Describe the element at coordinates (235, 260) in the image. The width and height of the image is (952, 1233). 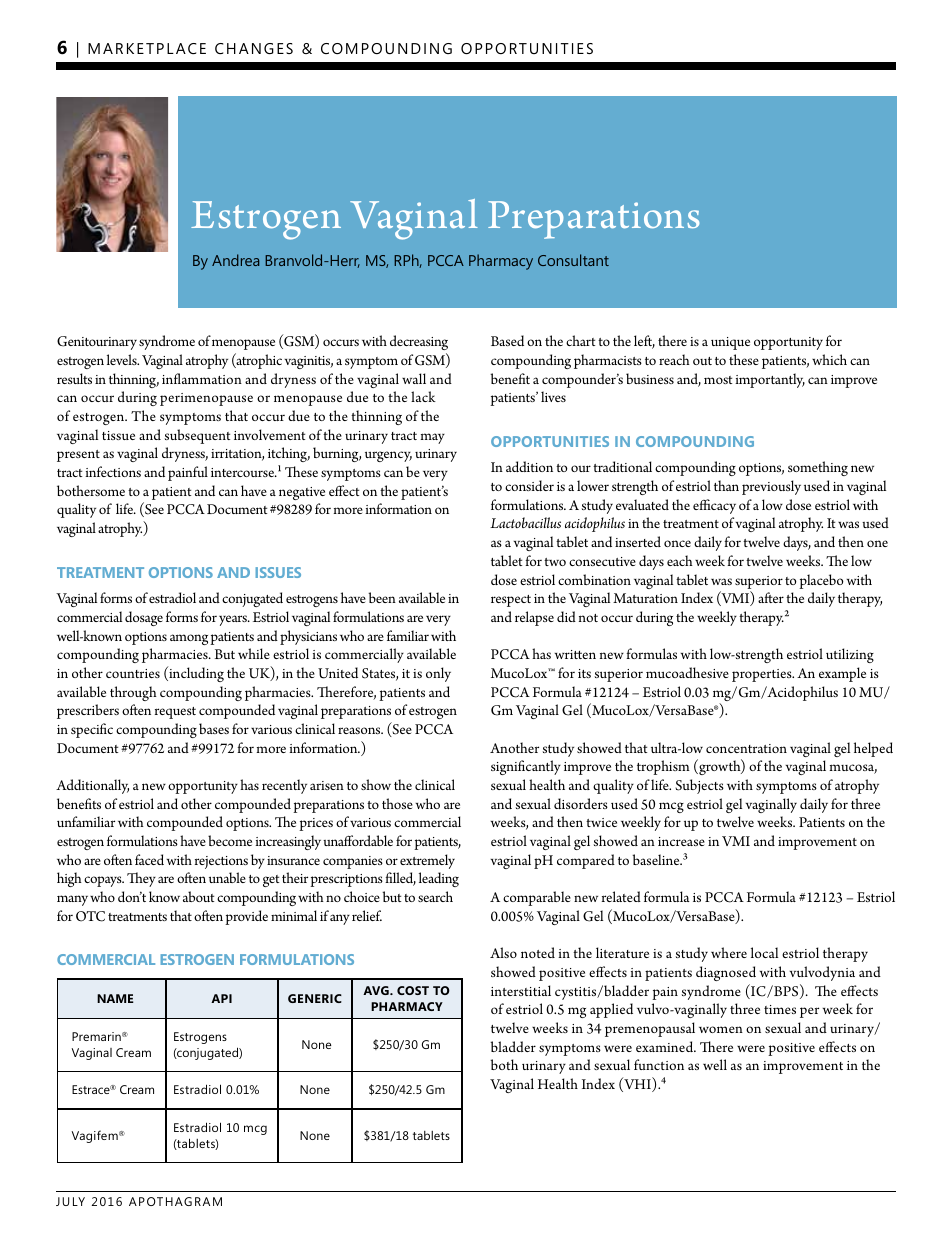
I see `Andrea` at that location.
